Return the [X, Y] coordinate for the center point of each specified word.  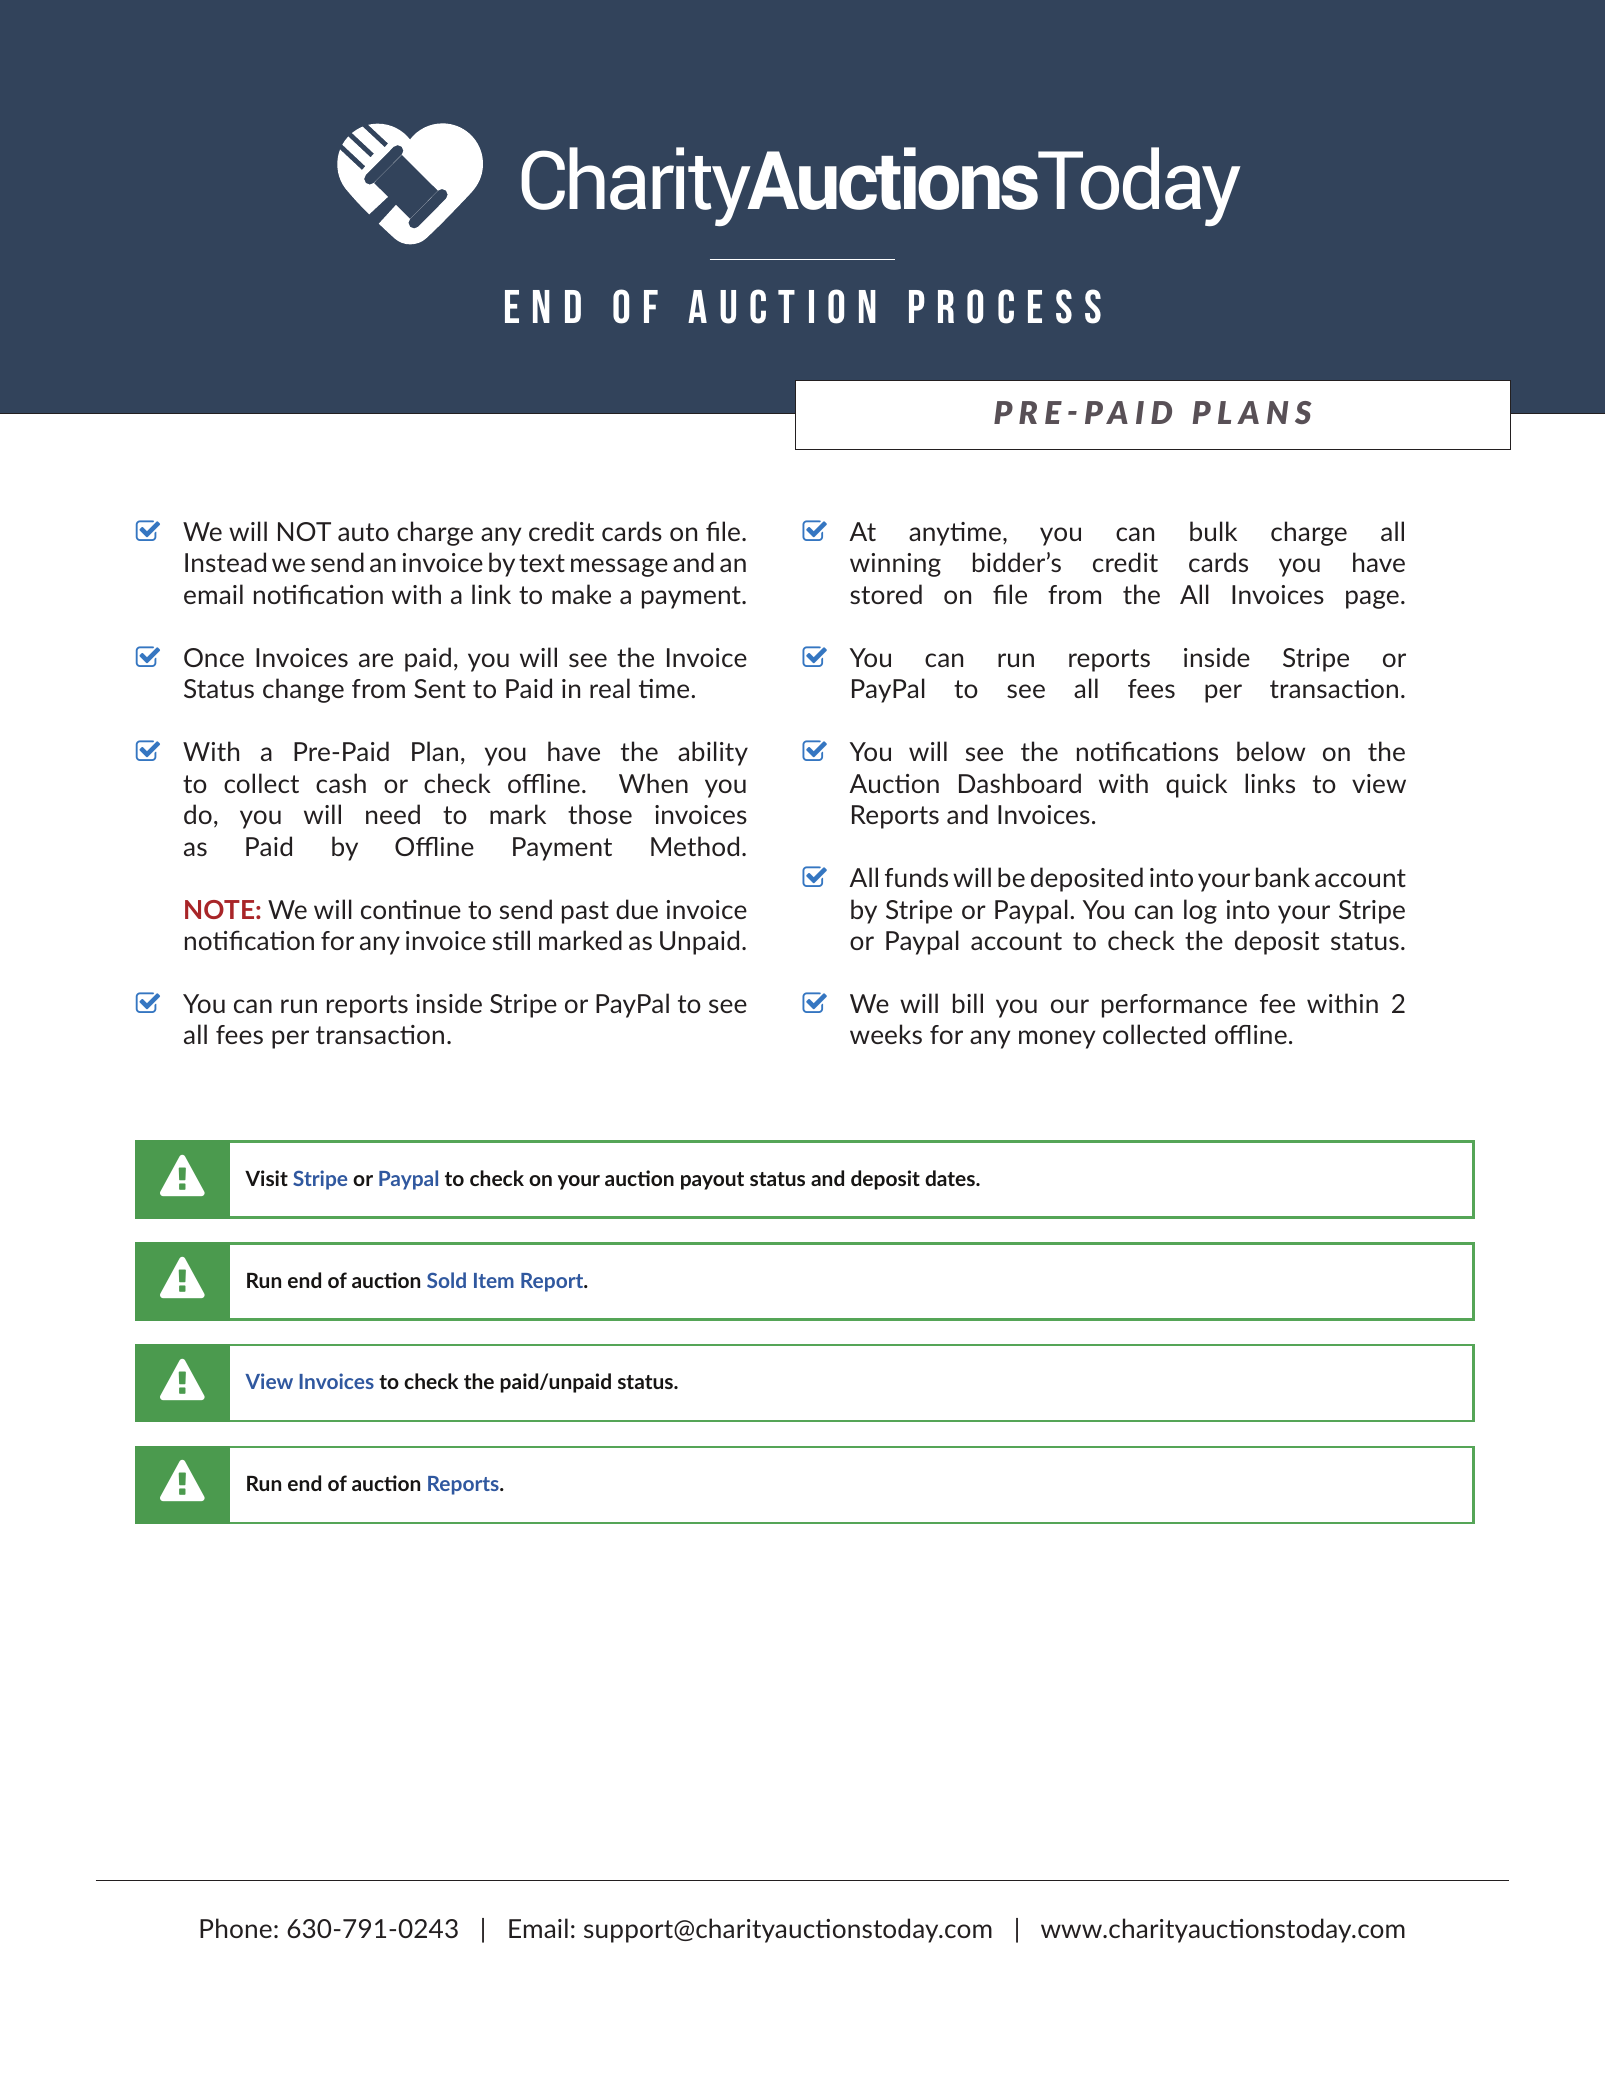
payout [712, 1181]
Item [494, 1280]
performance [1174, 1006]
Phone [236, 1928]
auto [363, 532]
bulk [1213, 531]
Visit [266, 1178]
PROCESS [1005, 306]
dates [951, 1178]
